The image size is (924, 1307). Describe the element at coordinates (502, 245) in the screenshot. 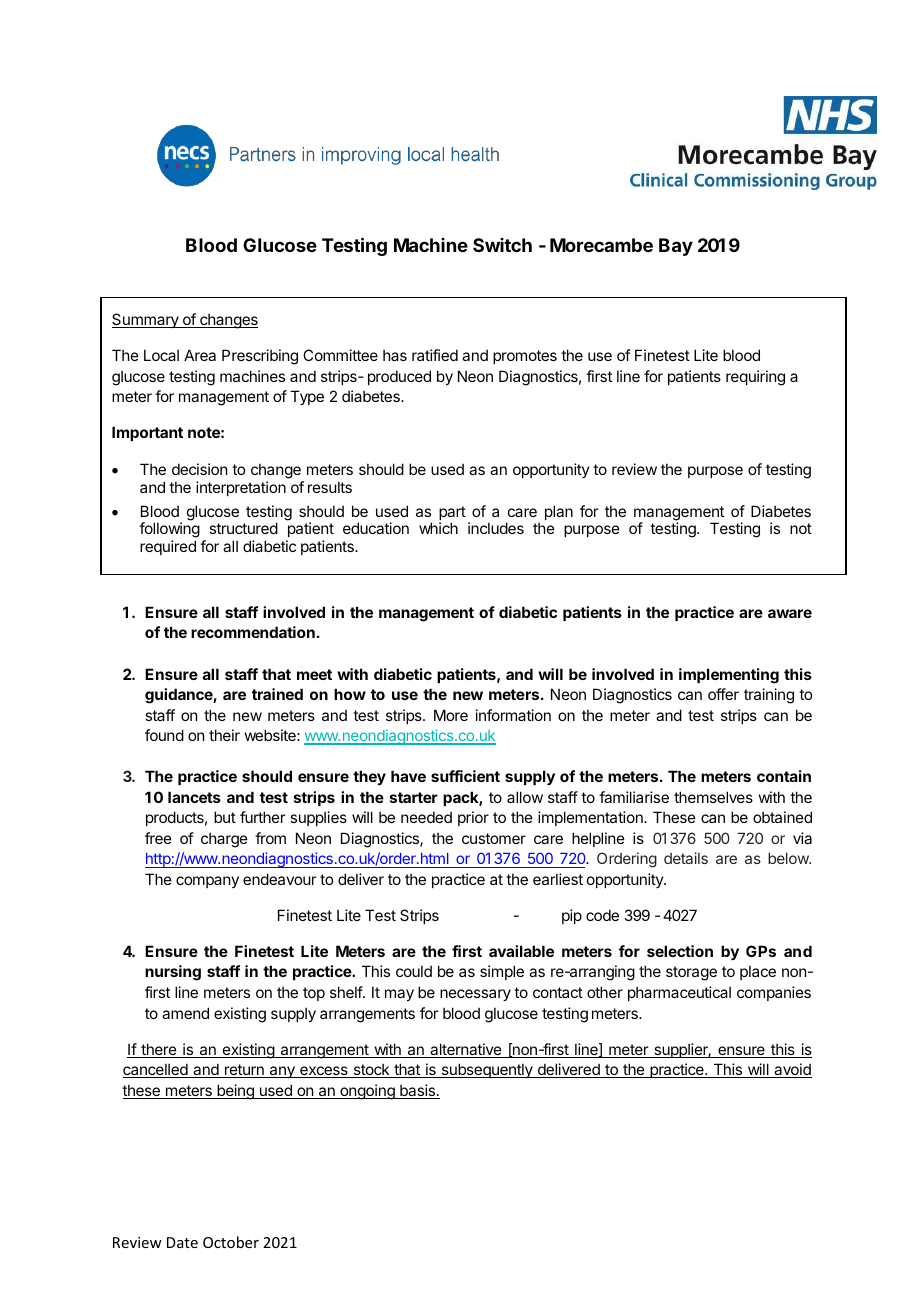

I see `Switch` at that location.
